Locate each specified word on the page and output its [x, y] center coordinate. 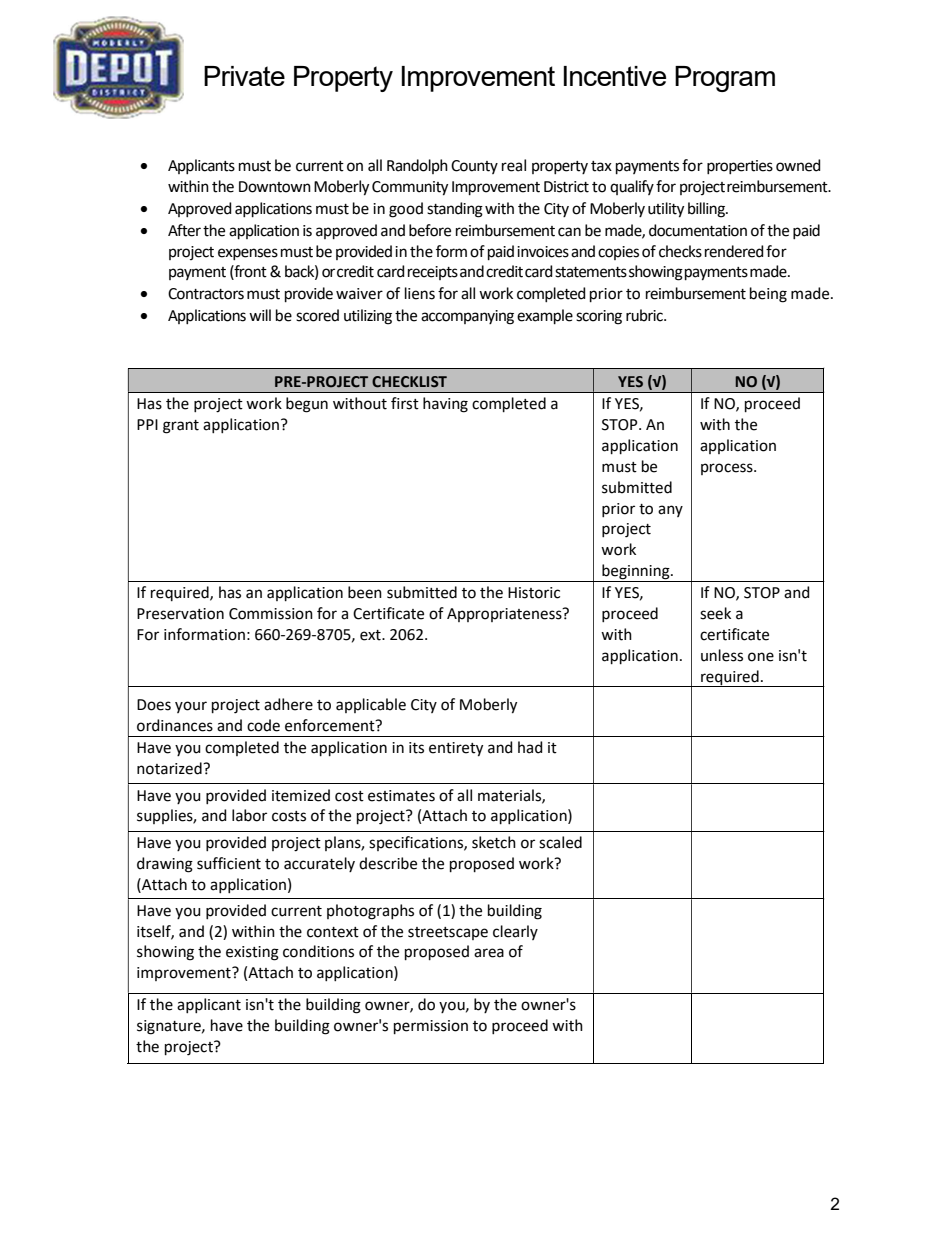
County [474, 167]
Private [244, 76]
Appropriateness [505, 615]
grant [181, 427]
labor [249, 815]
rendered [734, 251]
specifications [417, 843]
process [728, 469]
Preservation [180, 614]
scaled [560, 842]
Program [725, 79]
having [445, 405]
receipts [433, 273]
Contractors [206, 294]
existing [252, 953]
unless [722, 655]
